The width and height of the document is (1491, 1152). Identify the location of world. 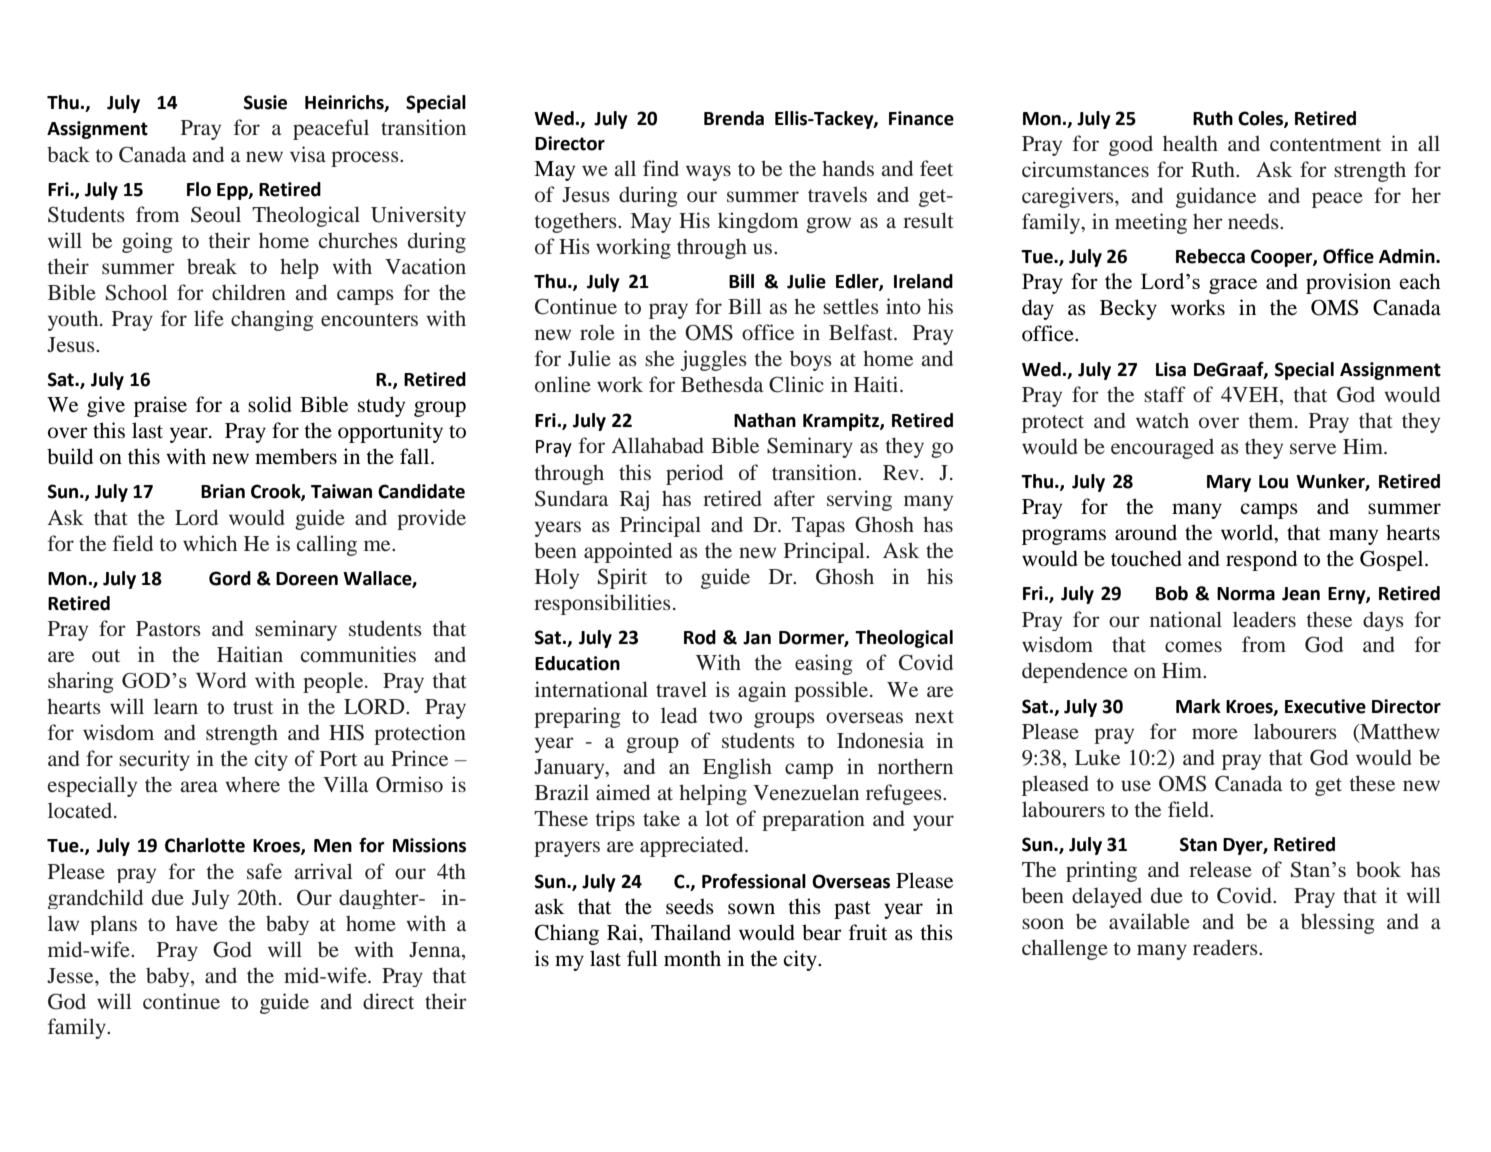
(1248, 533).
